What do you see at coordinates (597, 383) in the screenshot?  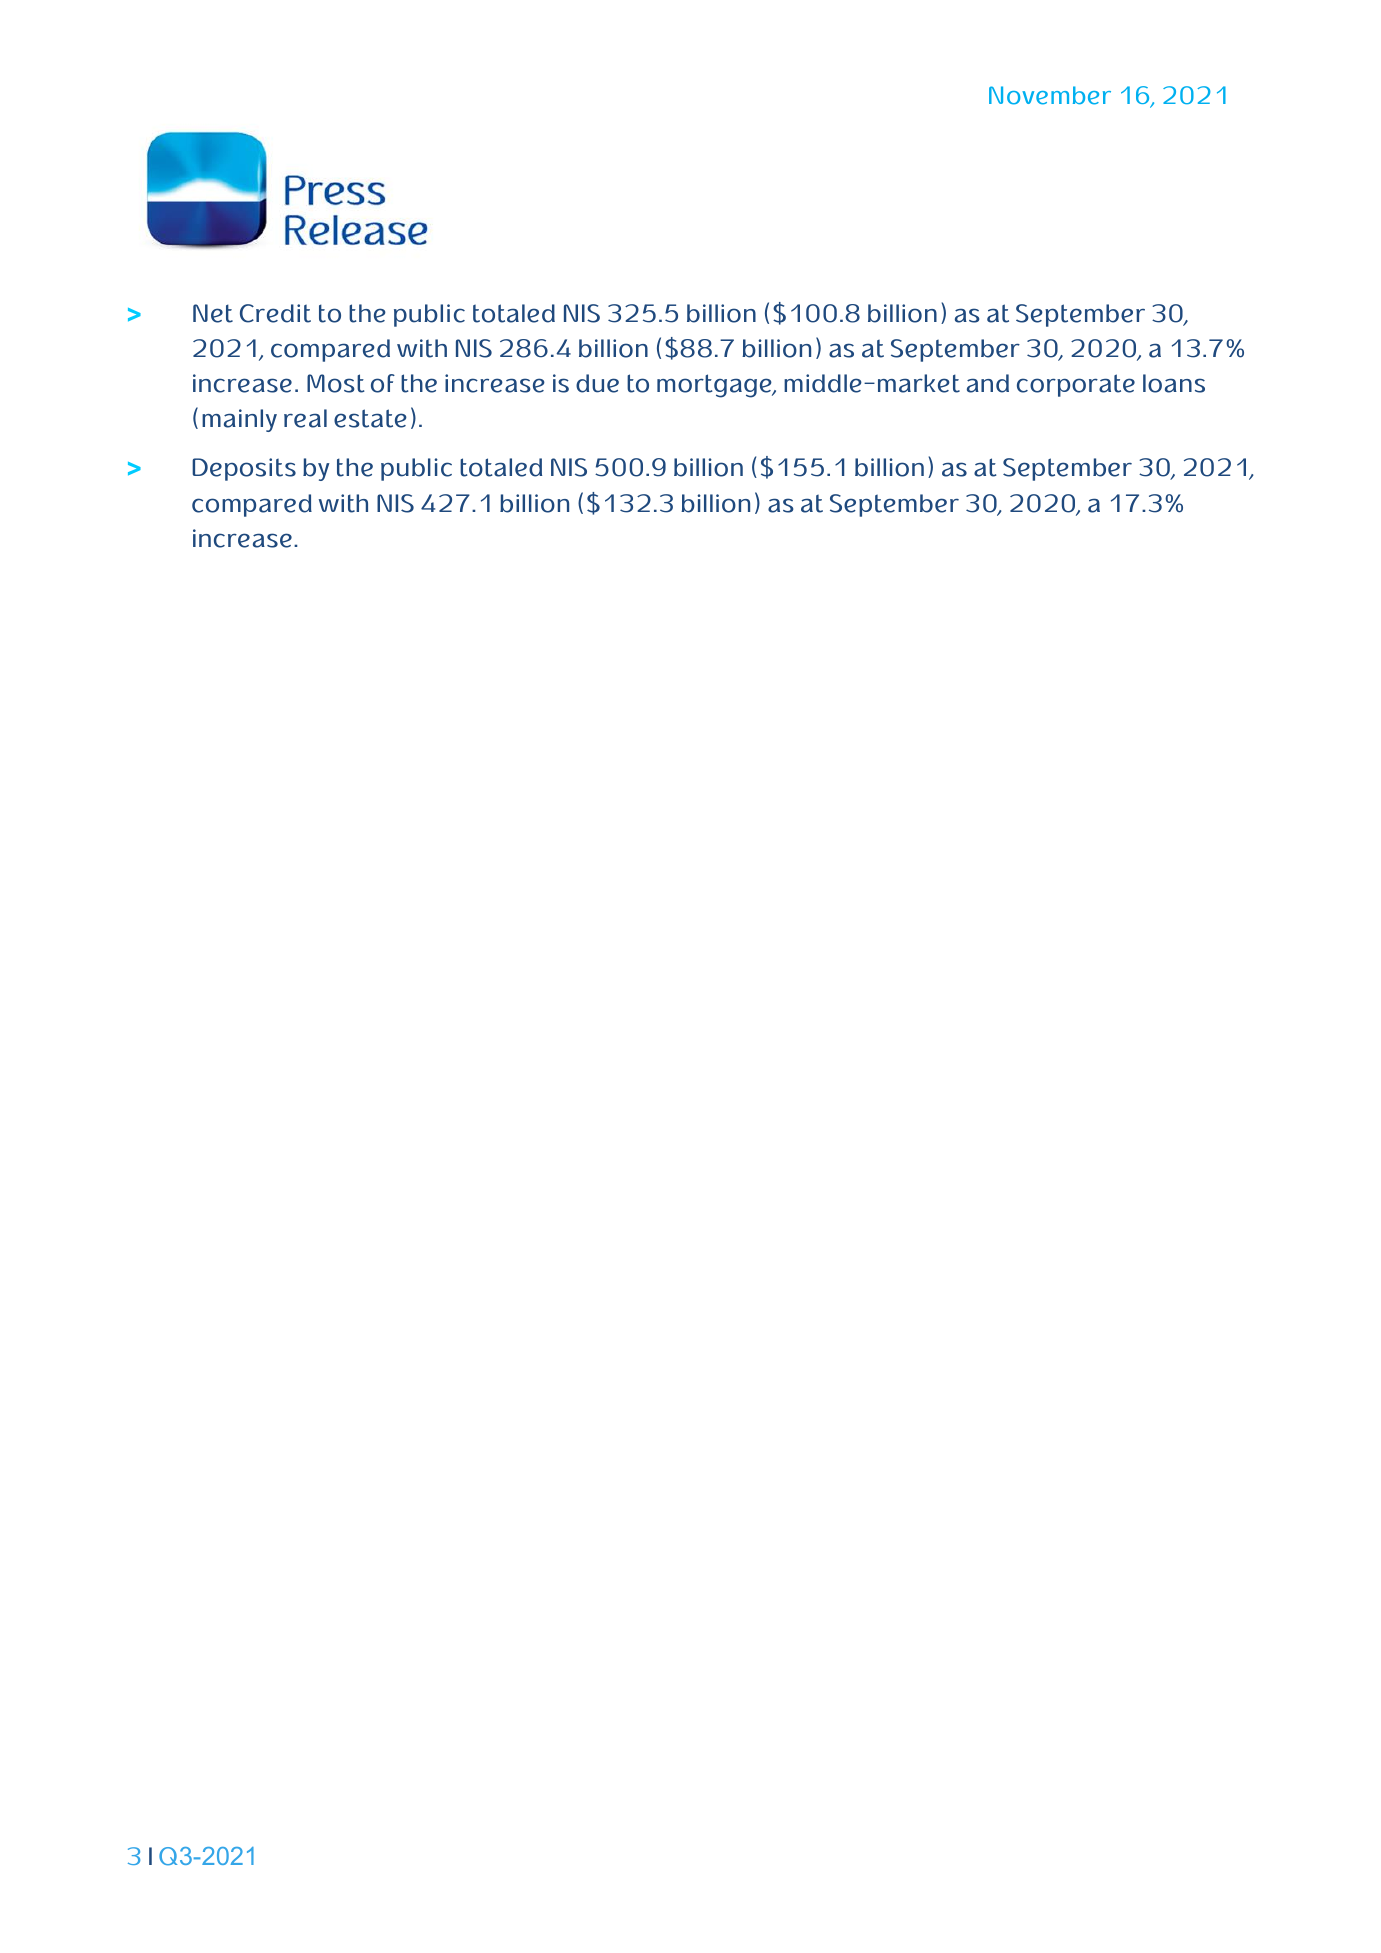 I see `due` at bounding box center [597, 383].
